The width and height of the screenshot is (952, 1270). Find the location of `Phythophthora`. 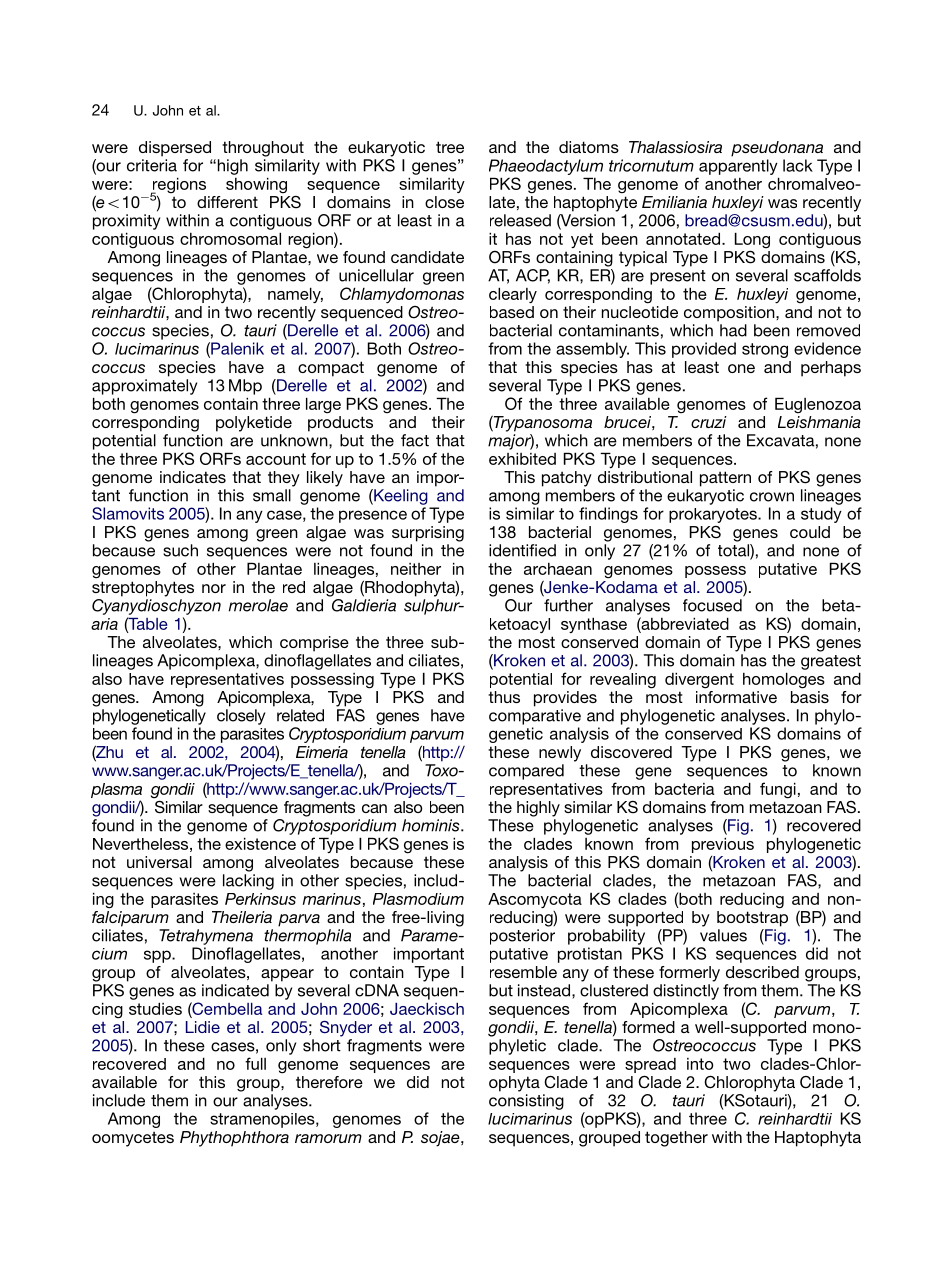

Phythophthora is located at coordinates (234, 1139).
